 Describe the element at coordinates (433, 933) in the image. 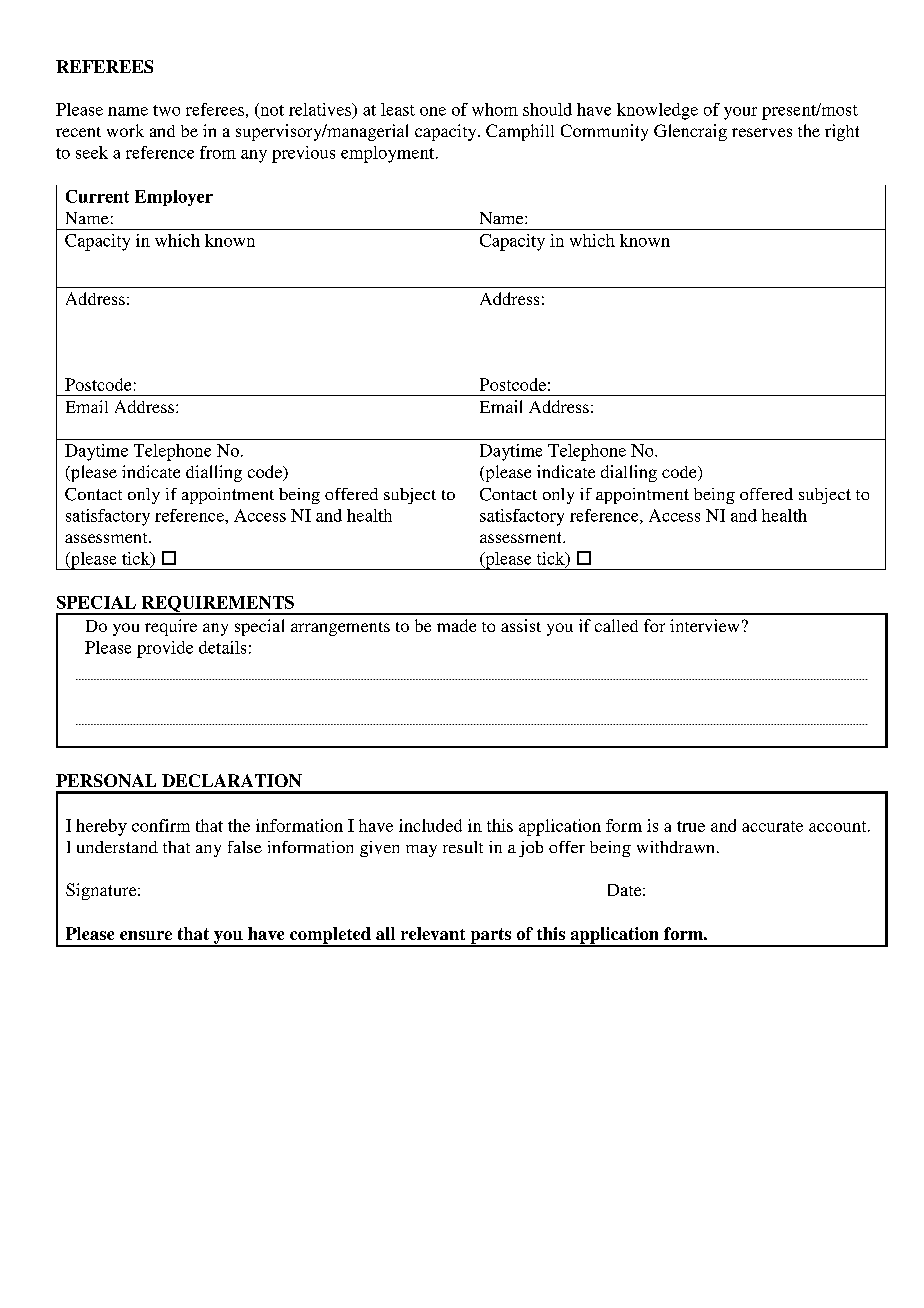

I see `relevant` at that location.
